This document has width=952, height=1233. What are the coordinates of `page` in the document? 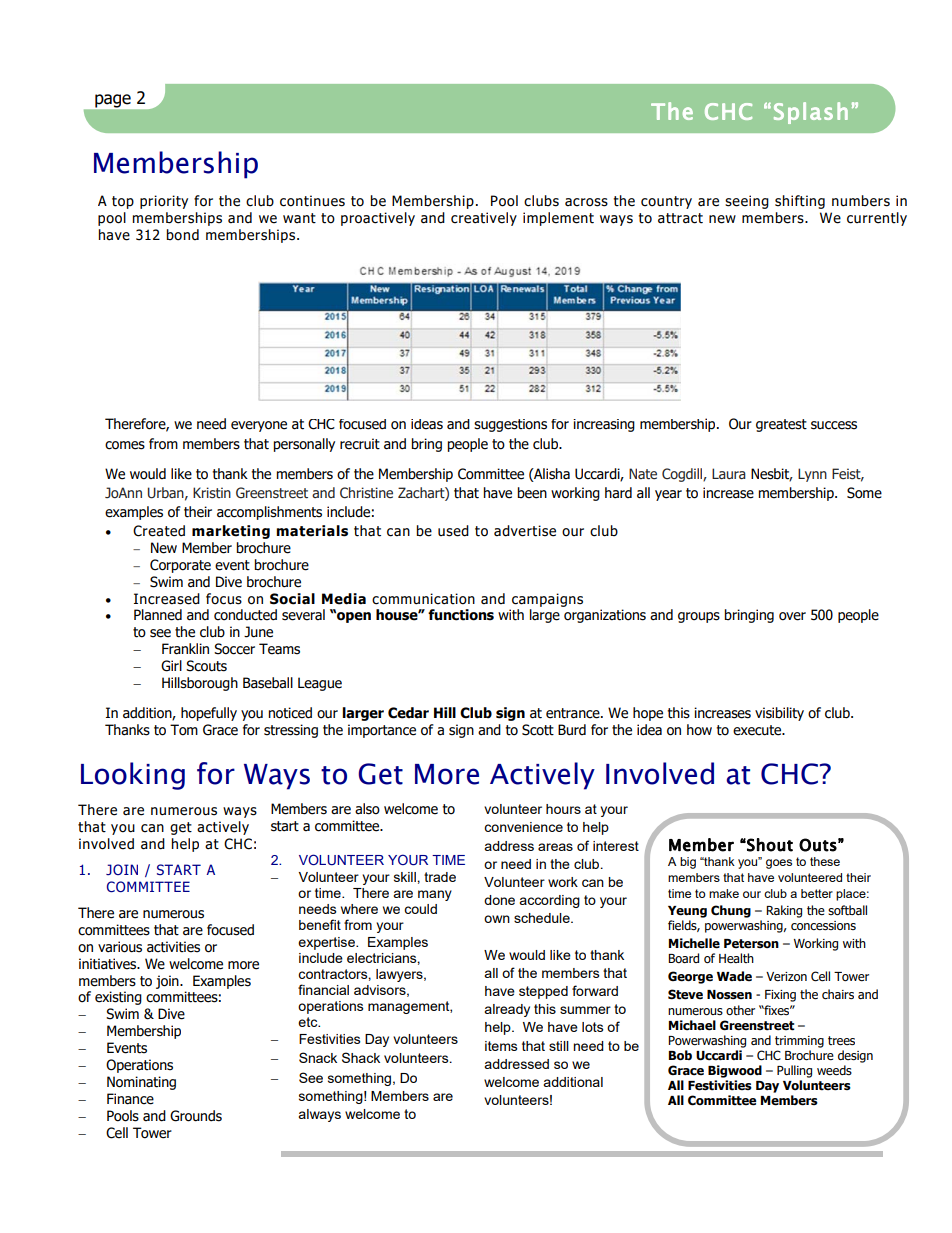 It's located at (113, 101).
